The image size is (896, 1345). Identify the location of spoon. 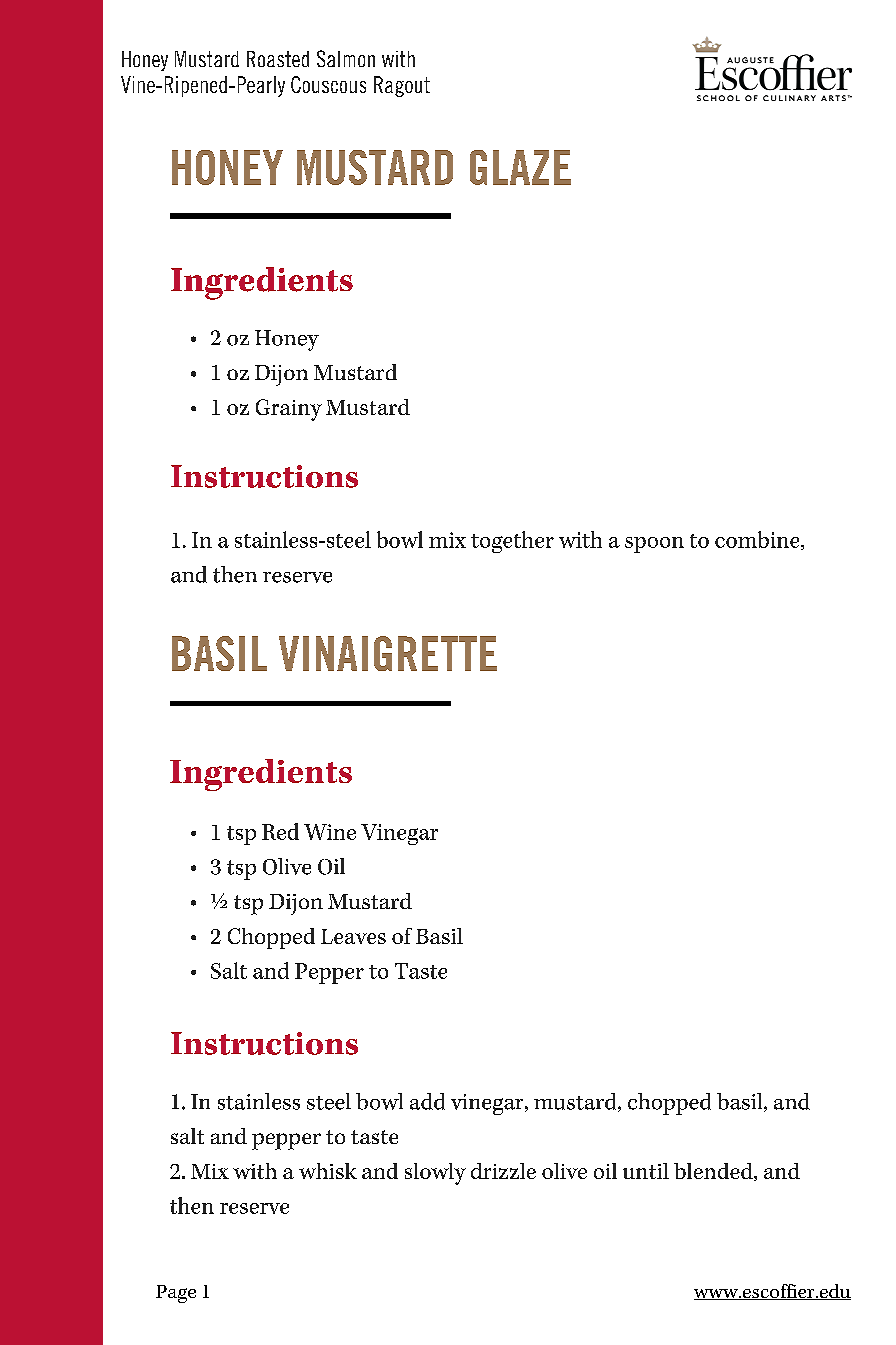
(654, 545).
